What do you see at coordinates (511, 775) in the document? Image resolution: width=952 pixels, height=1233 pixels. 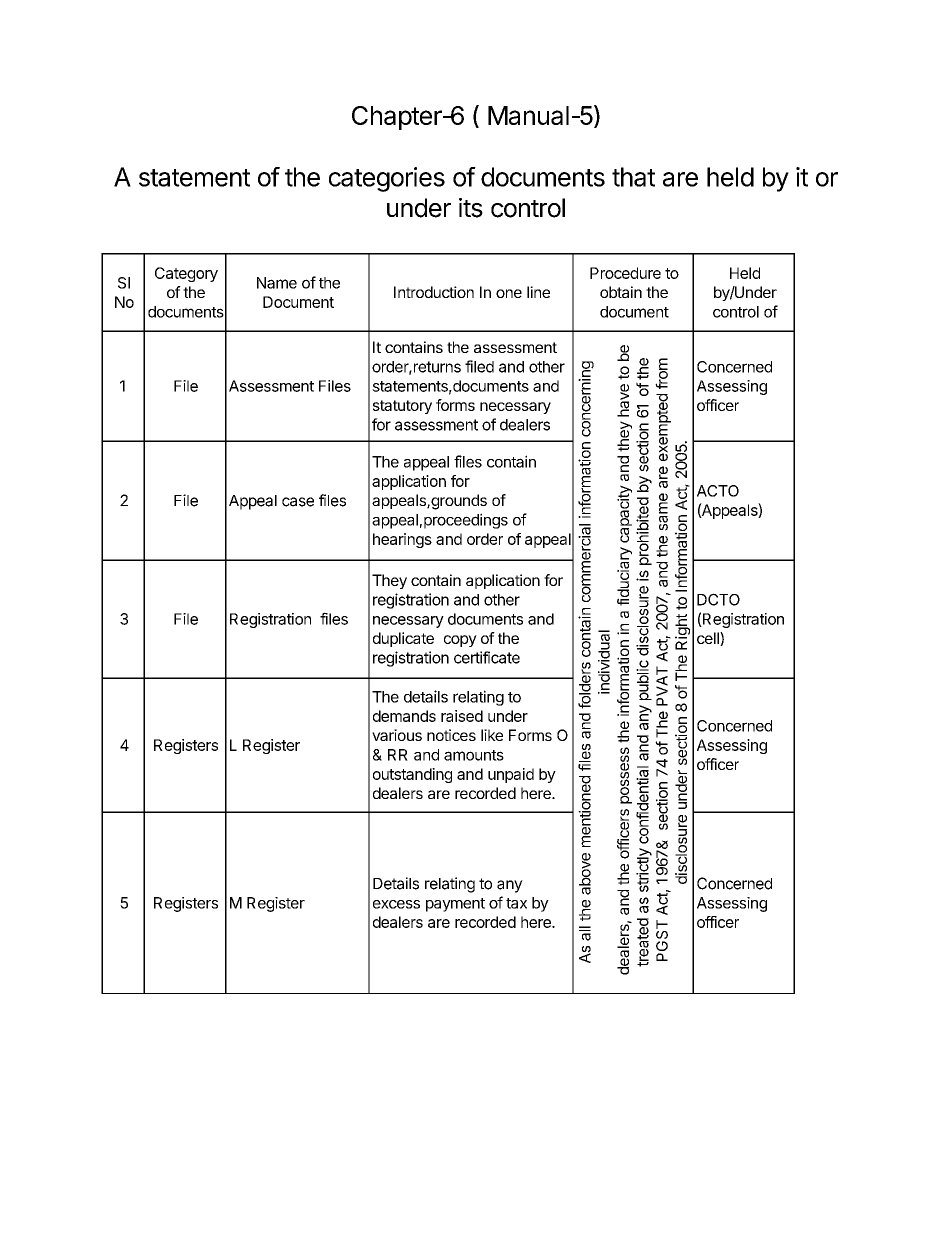 I see `unpaid` at bounding box center [511, 775].
